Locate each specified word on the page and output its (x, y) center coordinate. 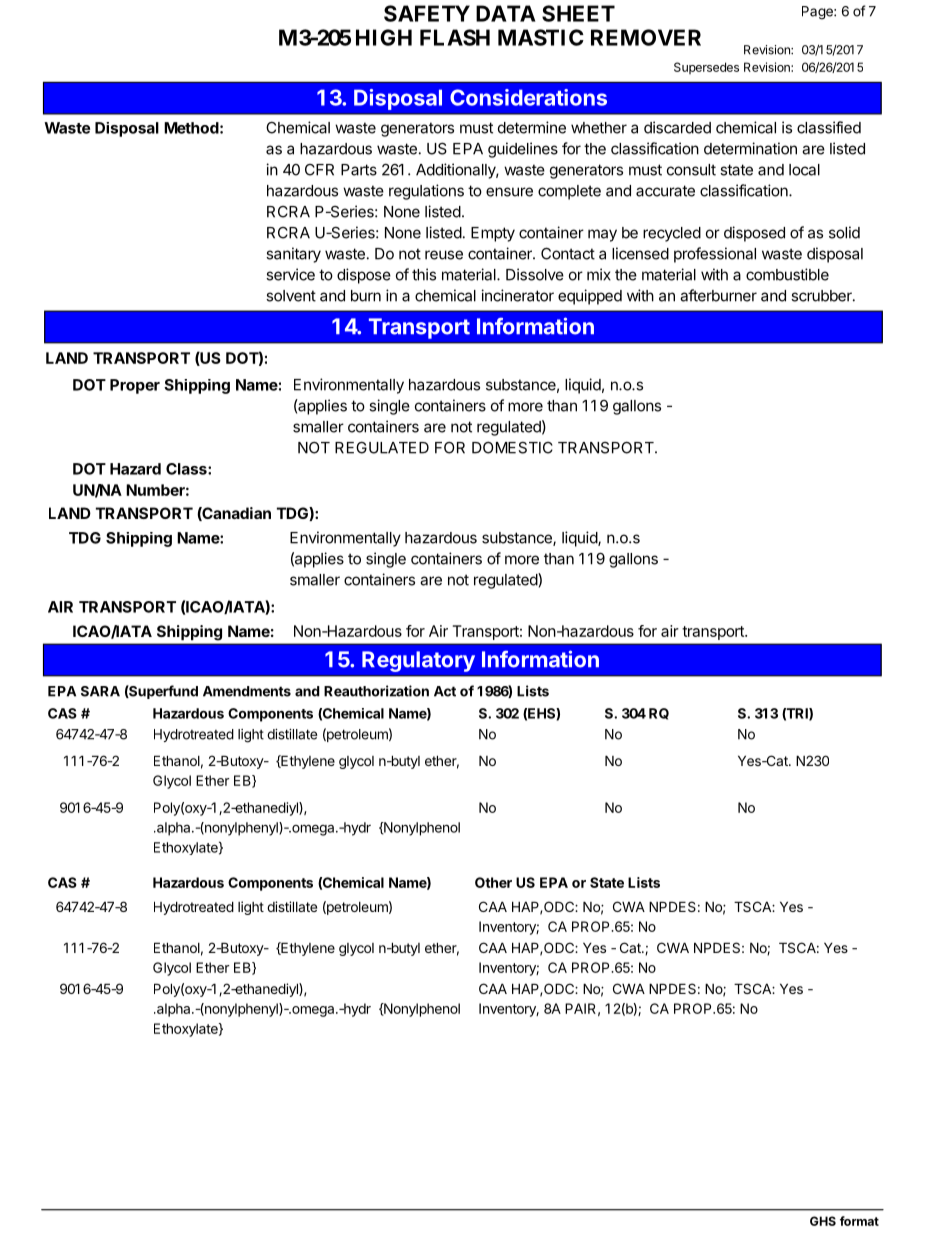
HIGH (384, 37)
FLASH (455, 37)
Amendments (247, 691)
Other (493, 882)
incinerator (517, 295)
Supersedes (706, 68)
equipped (590, 297)
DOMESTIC (512, 447)
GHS (823, 1221)
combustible (787, 274)
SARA (100, 691)
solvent (291, 296)
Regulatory (418, 661)
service (290, 274)
